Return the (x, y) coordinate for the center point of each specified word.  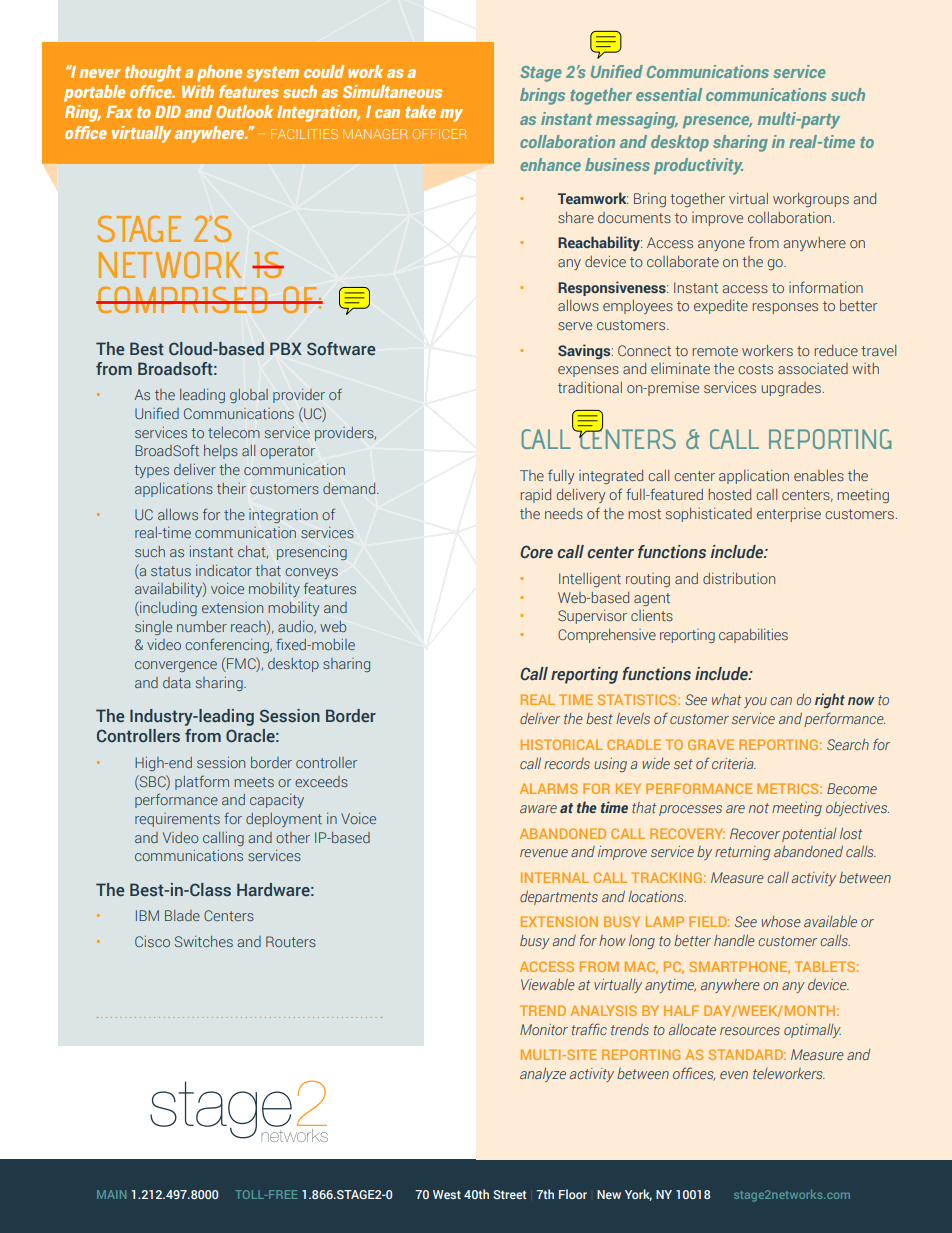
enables (819, 475)
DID (168, 112)
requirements (177, 820)
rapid (536, 496)
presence (717, 122)
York (638, 1195)
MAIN (111, 1194)
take (420, 111)
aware (538, 809)
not (759, 808)
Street (510, 1194)
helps (221, 452)
